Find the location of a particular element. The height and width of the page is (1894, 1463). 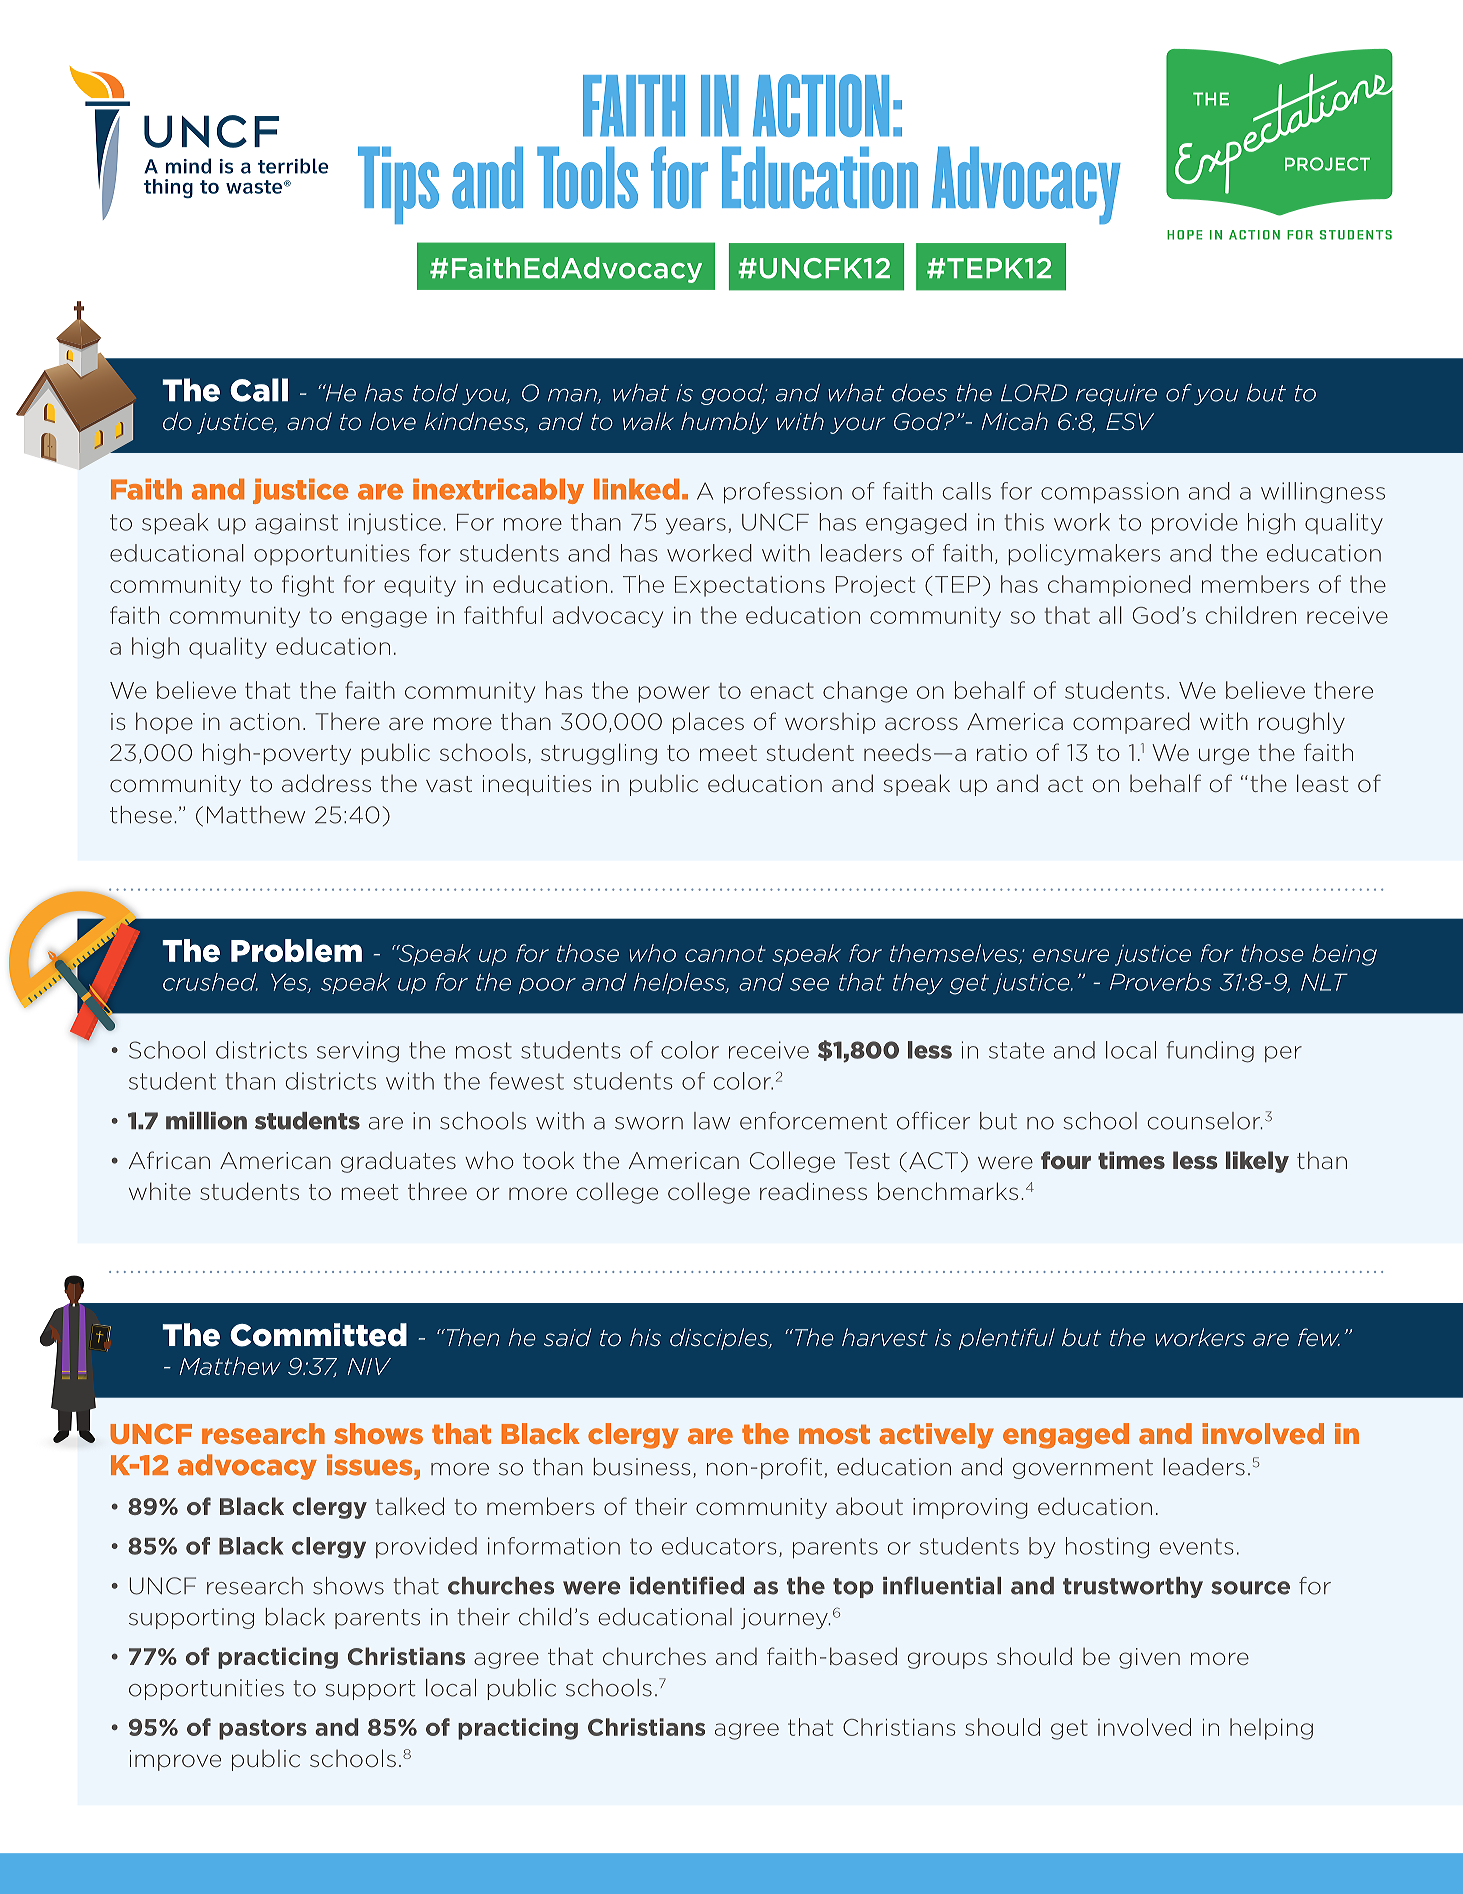

Problem is located at coordinates (296, 950).
